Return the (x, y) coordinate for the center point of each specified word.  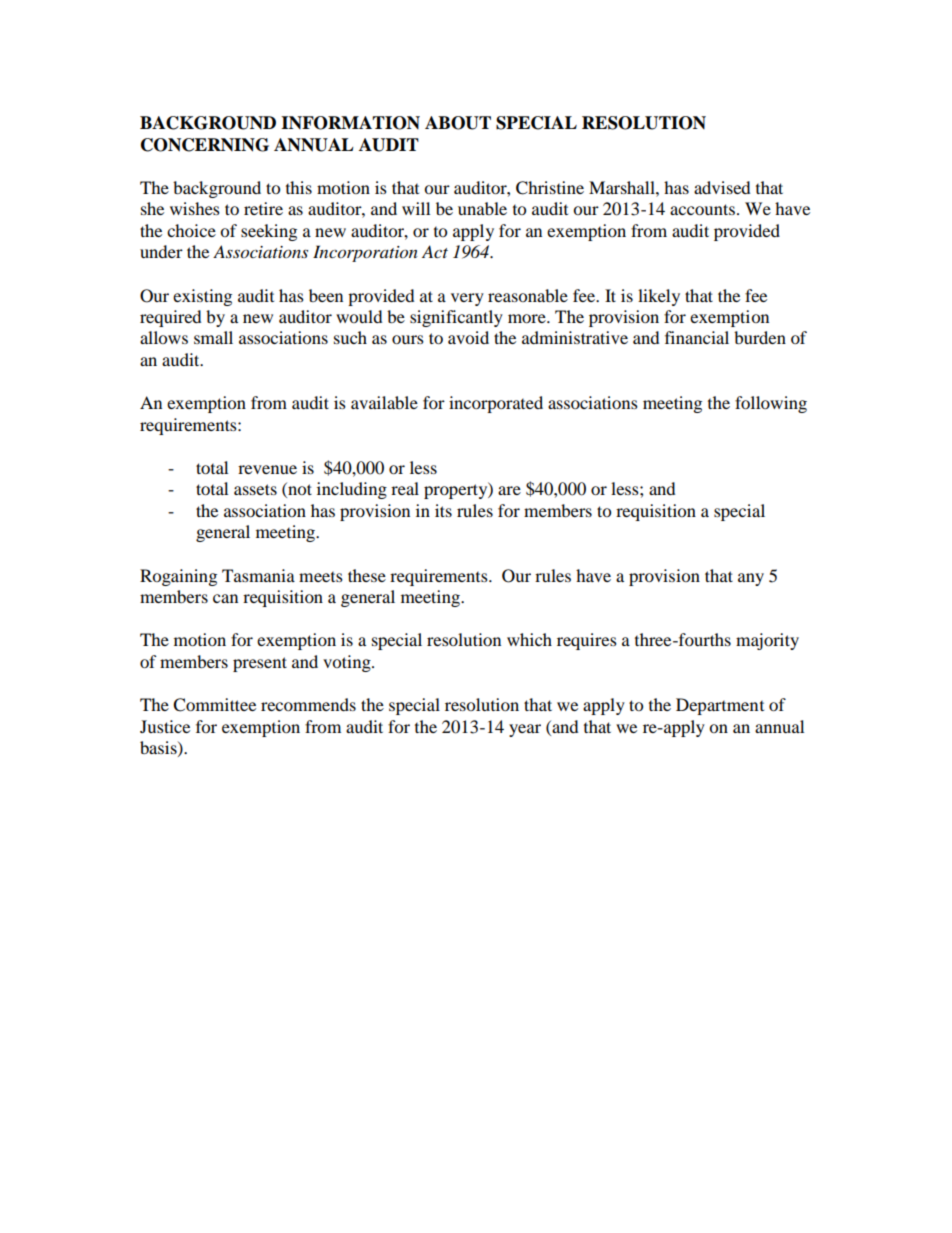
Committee (214, 705)
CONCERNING (205, 145)
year (525, 730)
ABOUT (458, 123)
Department (720, 706)
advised (722, 187)
